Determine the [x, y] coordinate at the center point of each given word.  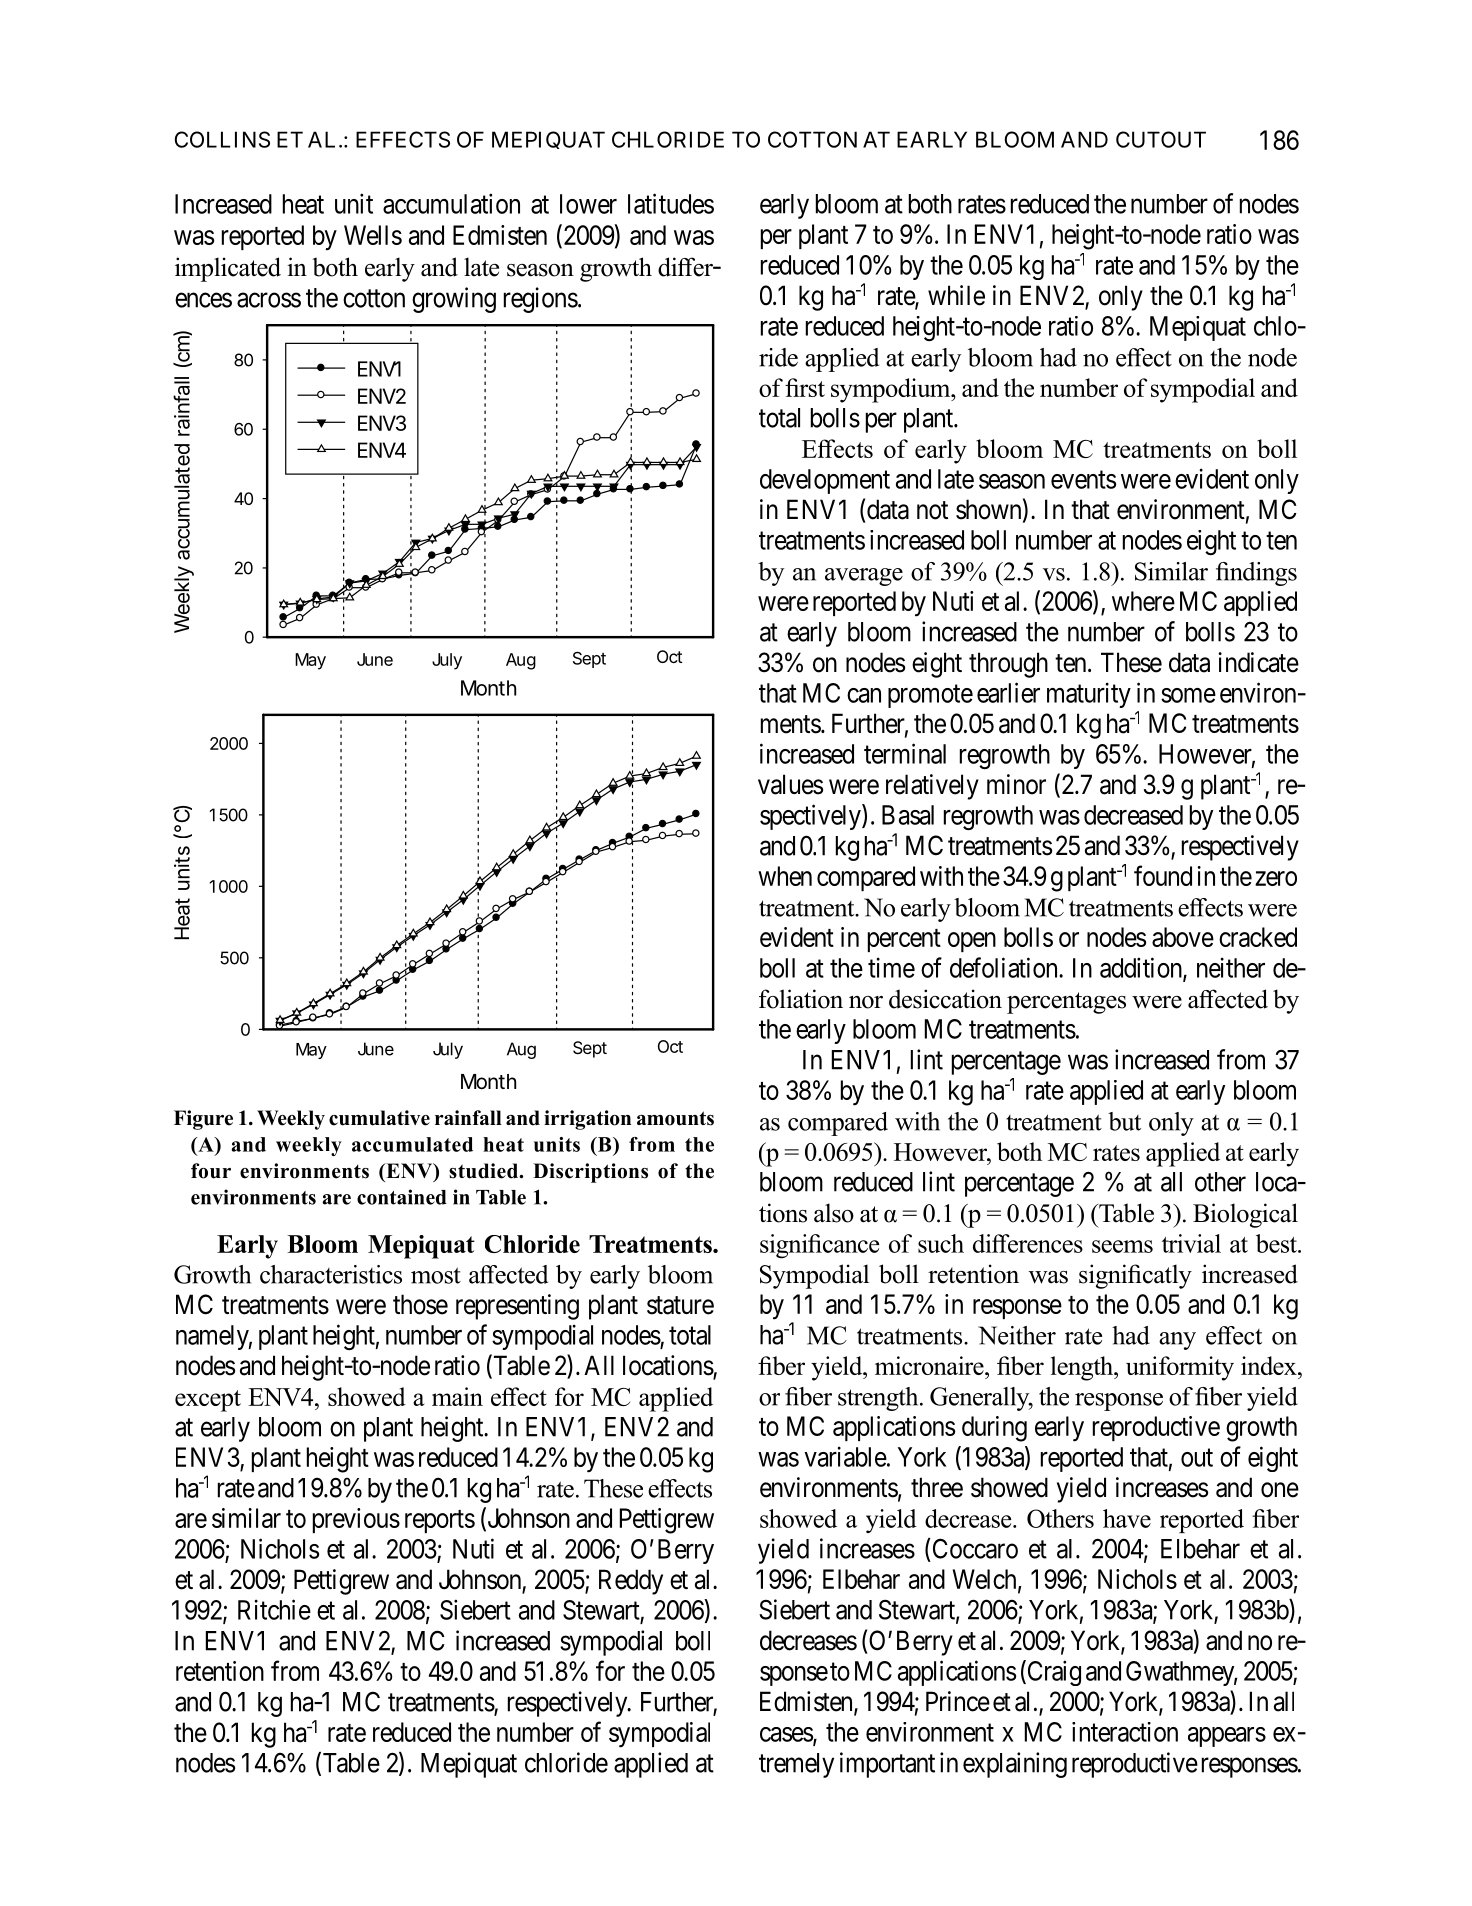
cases [787, 1735]
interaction [1125, 1732]
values [790, 784]
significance [819, 1246]
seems [1122, 1246]
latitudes [671, 203]
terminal [905, 753]
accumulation [451, 203]
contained [402, 1197]
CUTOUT [1161, 139]
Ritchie [274, 1609]
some [1188, 695]
